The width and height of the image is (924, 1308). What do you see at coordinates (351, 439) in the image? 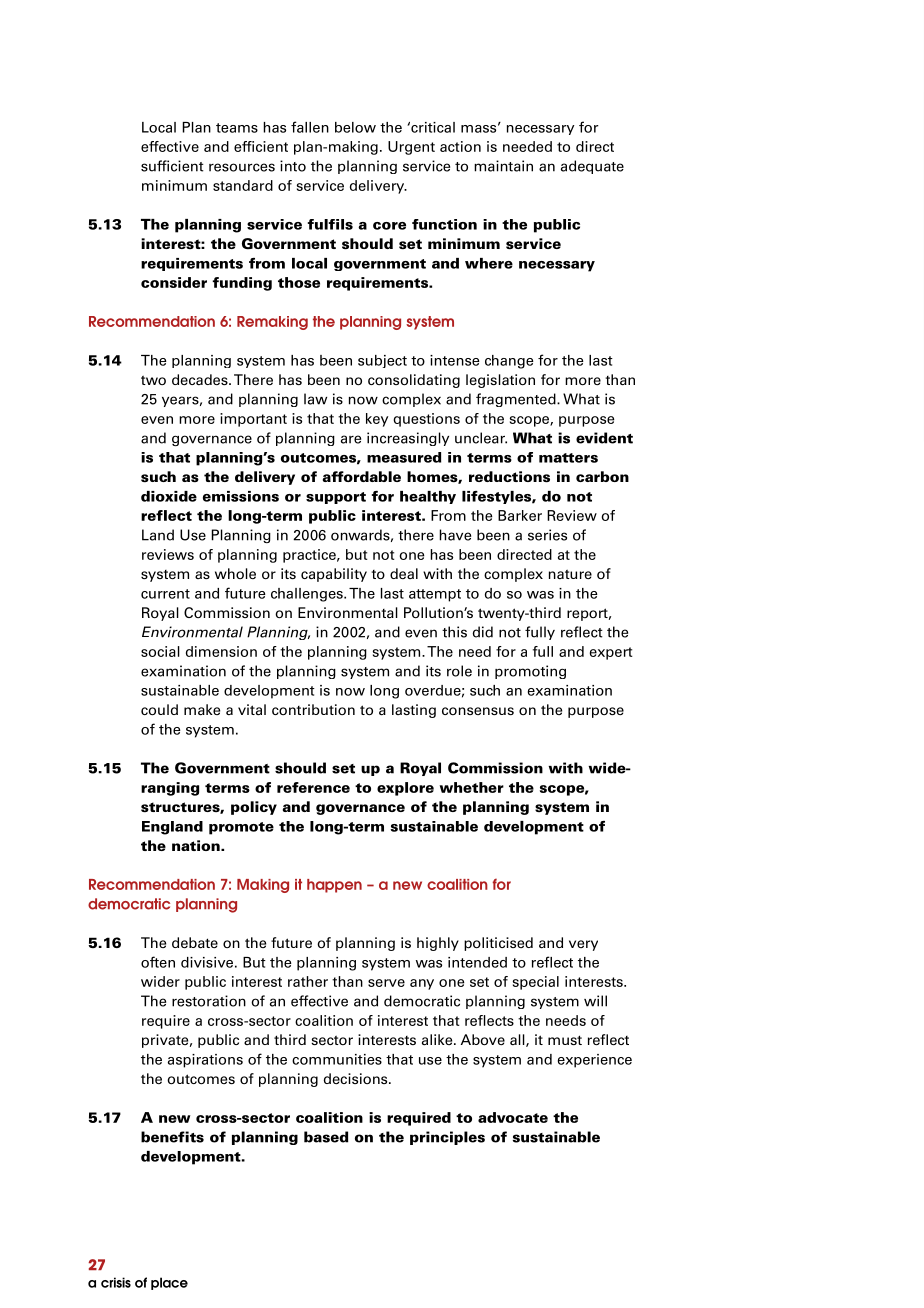
I see `are` at bounding box center [351, 439].
